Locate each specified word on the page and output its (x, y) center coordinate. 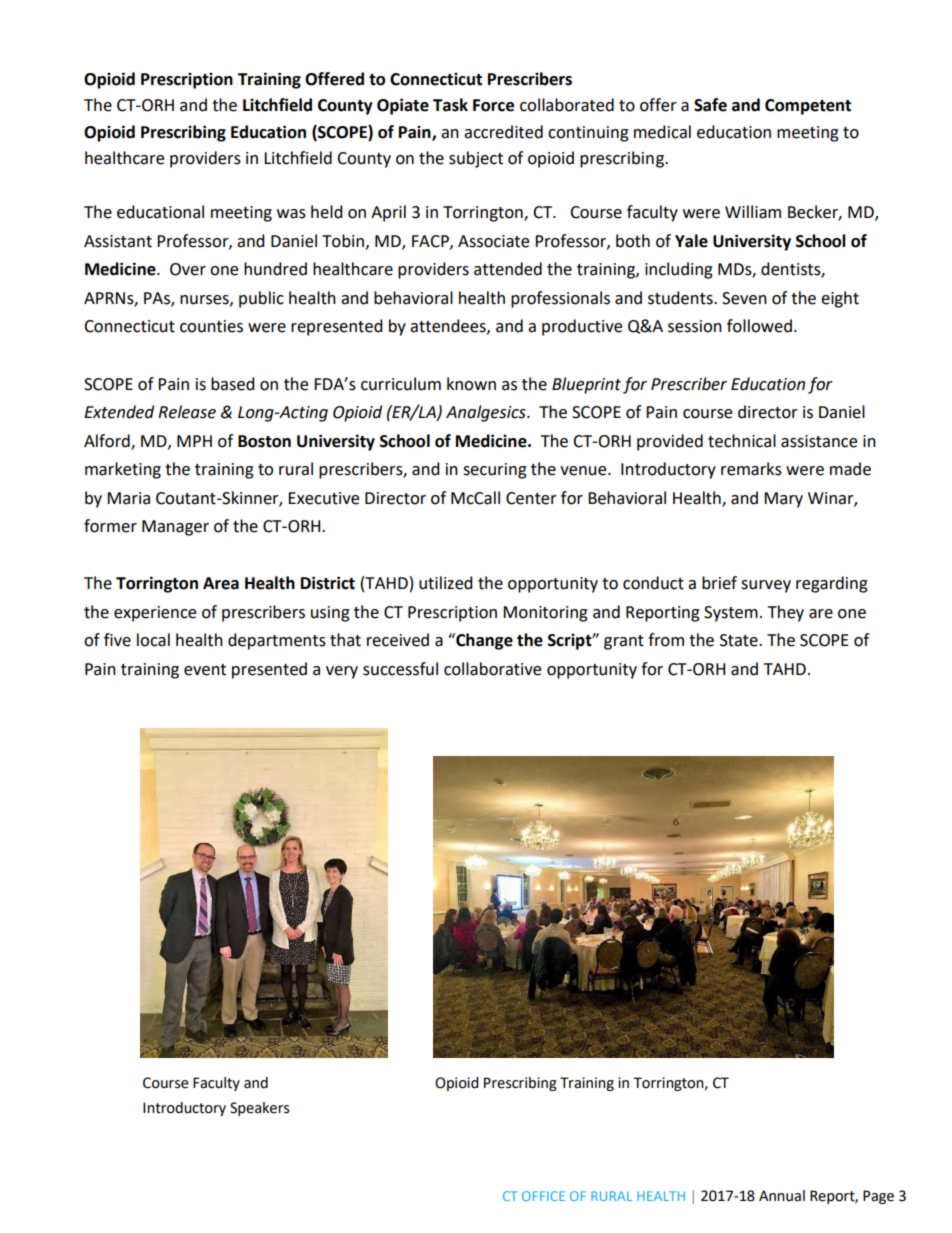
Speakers (259, 1109)
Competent (808, 107)
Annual (782, 1196)
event (205, 670)
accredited (503, 132)
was (291, 214)
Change (483, 641)
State (740, 640)
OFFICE (543, 1196)
